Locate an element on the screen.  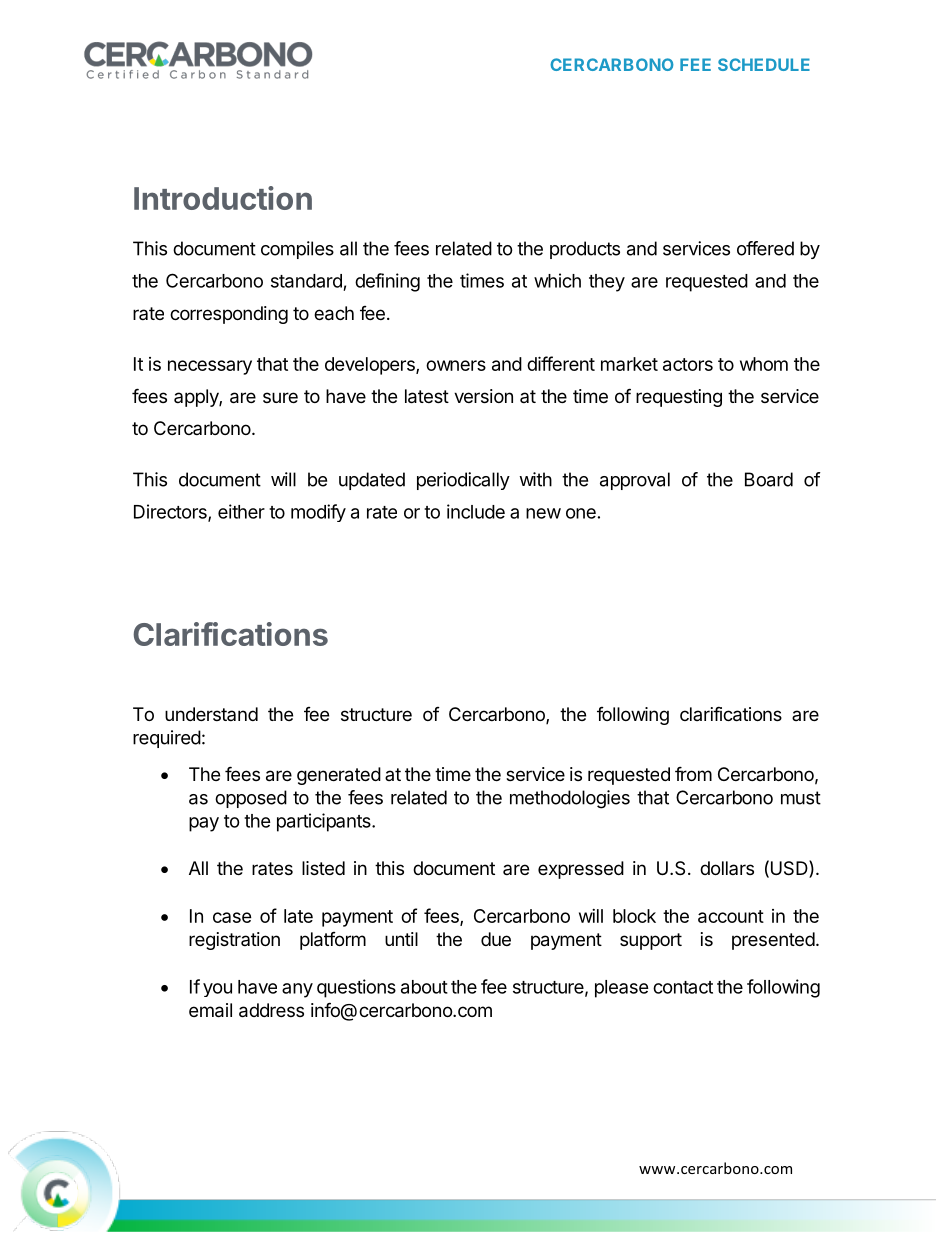
either is located at coordinates (241, 511).
